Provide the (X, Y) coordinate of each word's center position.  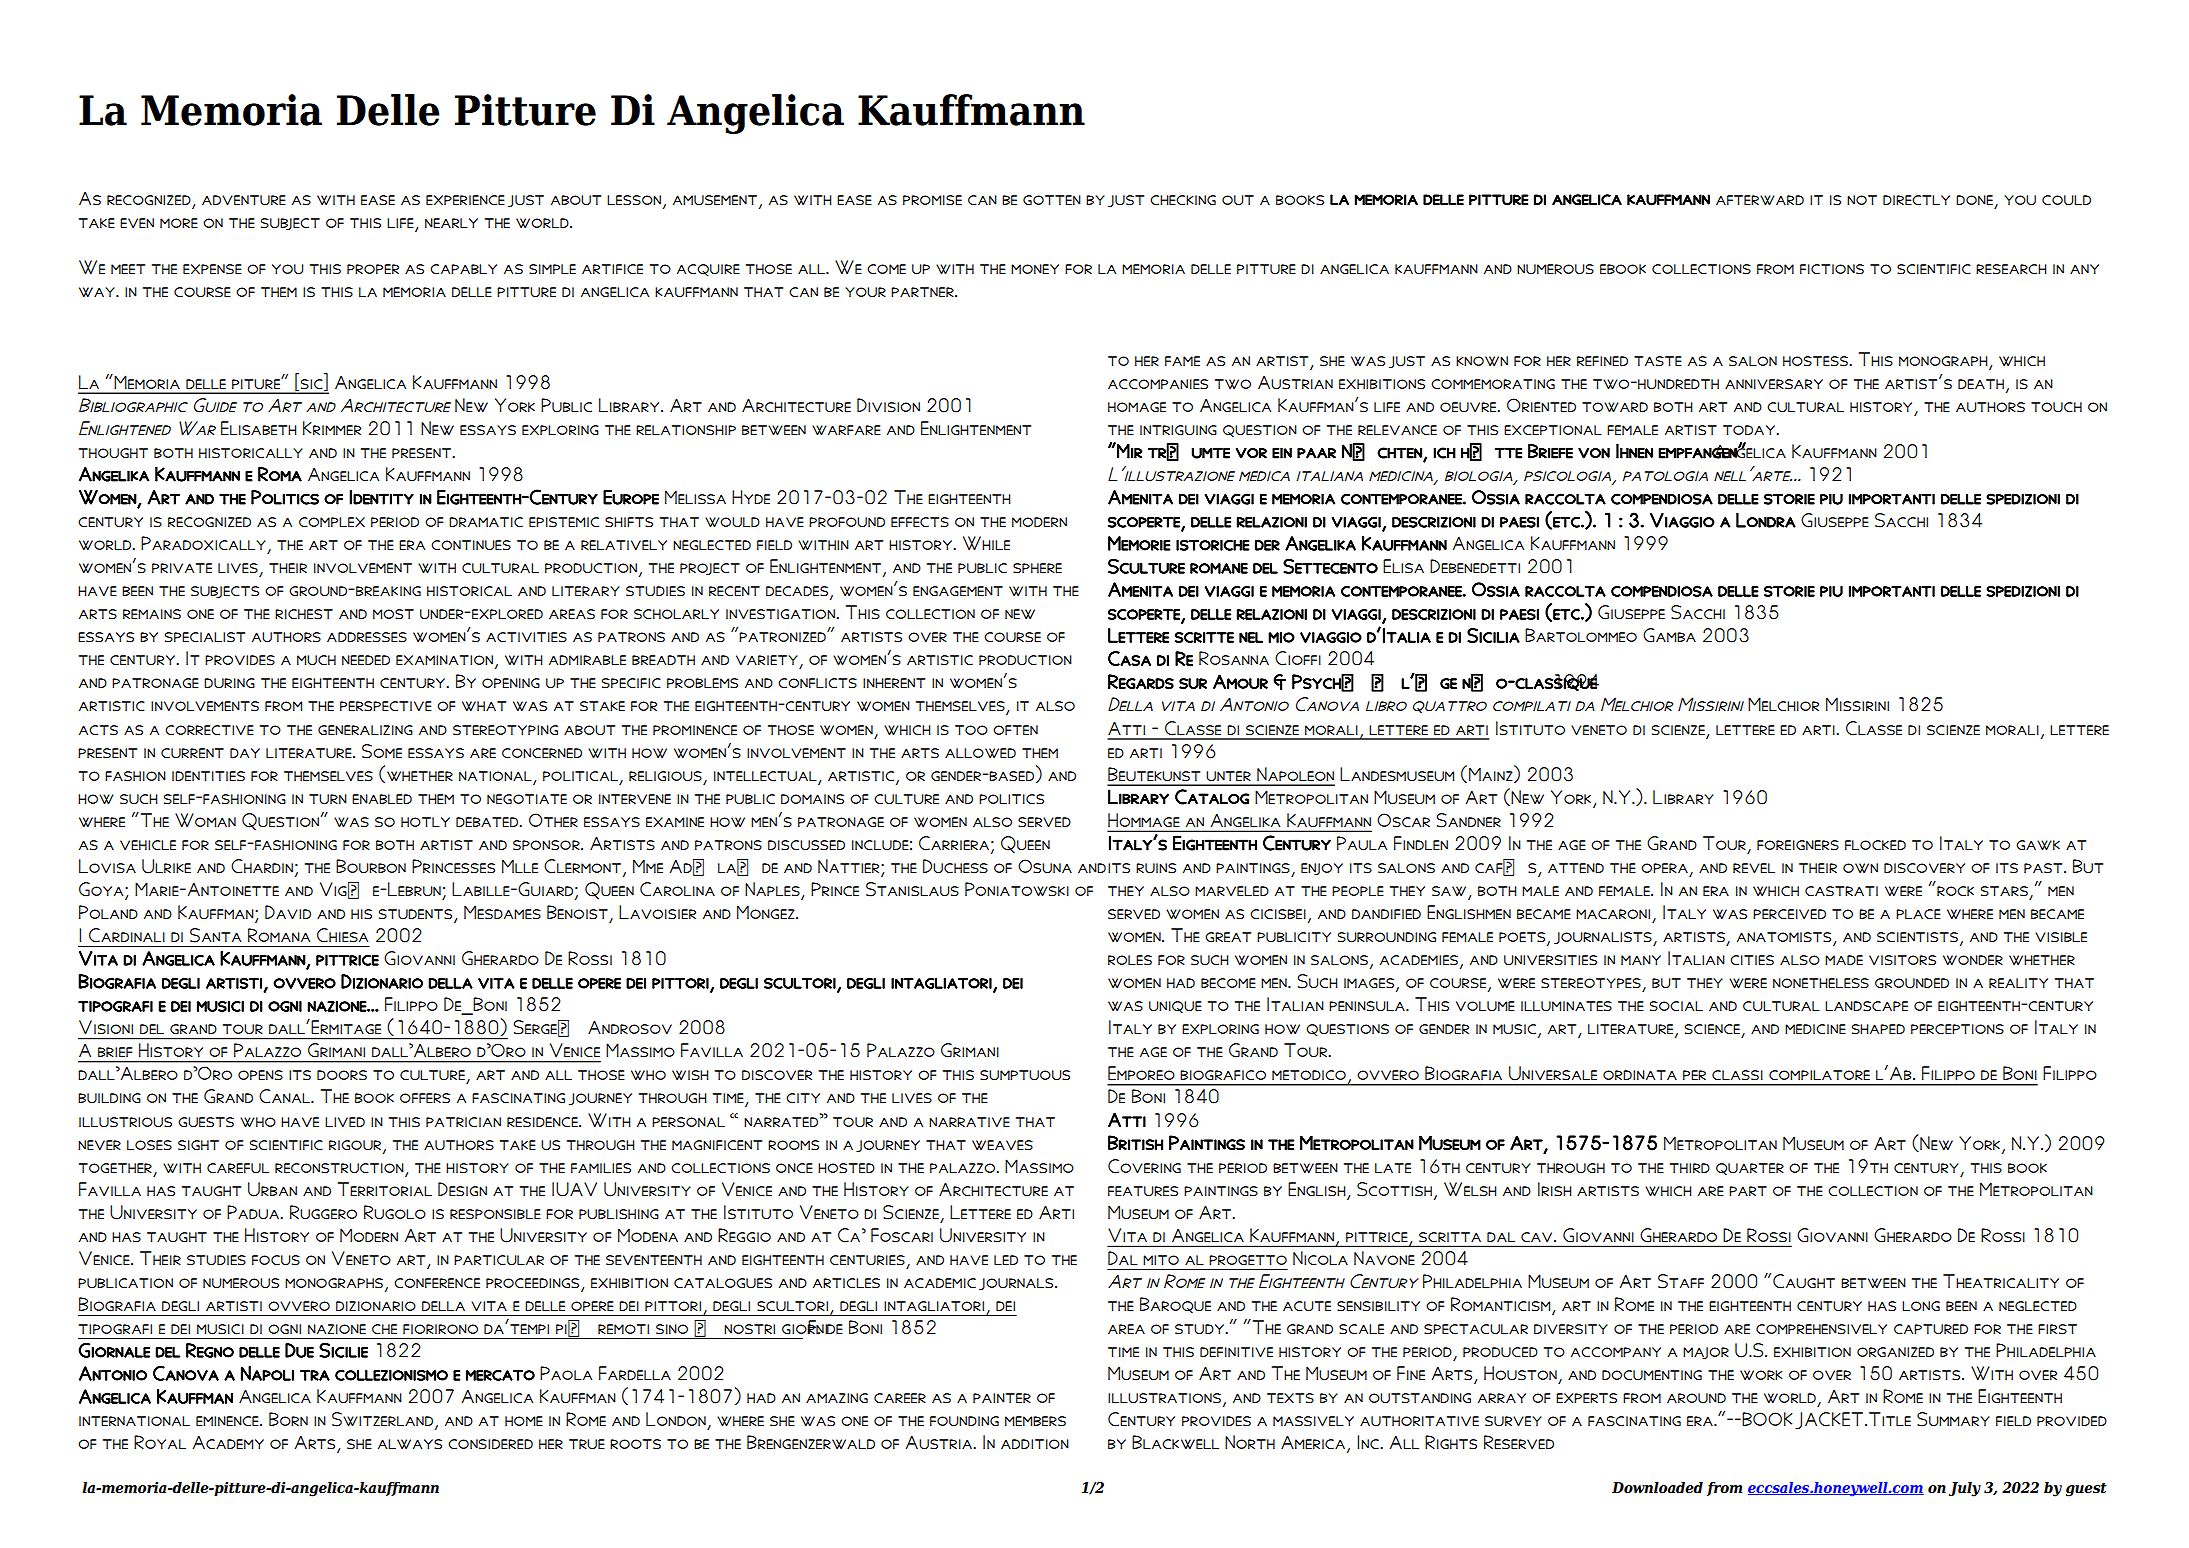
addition (1035, 1444)
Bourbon (371, 866)
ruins (1156, 868)
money (1035, 269)
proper (373, 269)
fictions (1832, 269)
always (410, 1444)
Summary (1953, 1419)
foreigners (1798, 845)
